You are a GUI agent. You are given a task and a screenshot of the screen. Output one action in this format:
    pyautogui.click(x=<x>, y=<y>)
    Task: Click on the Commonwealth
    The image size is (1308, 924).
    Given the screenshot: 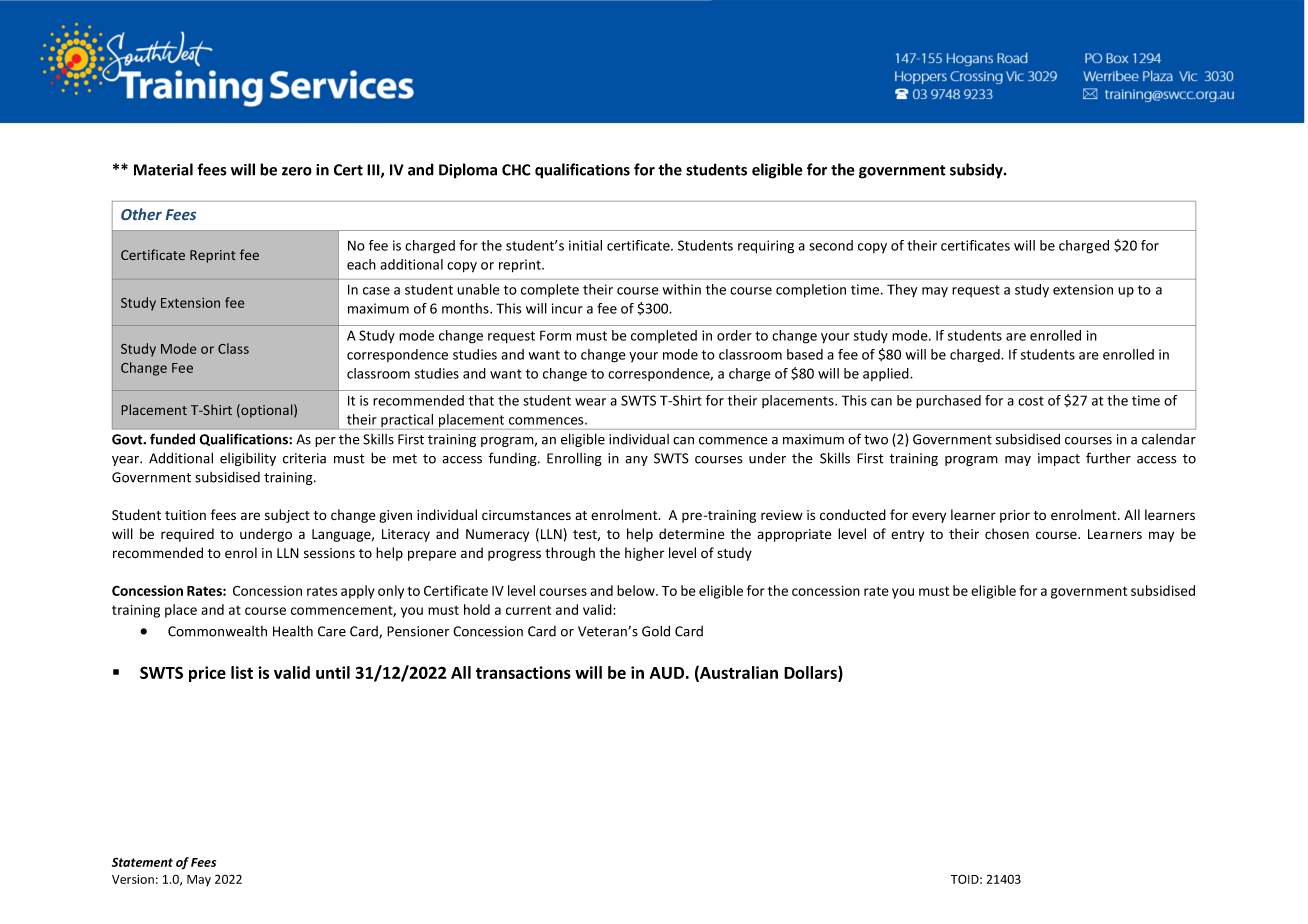 What is the action you would take?
    pyautogui.click(x=217, y=631)
